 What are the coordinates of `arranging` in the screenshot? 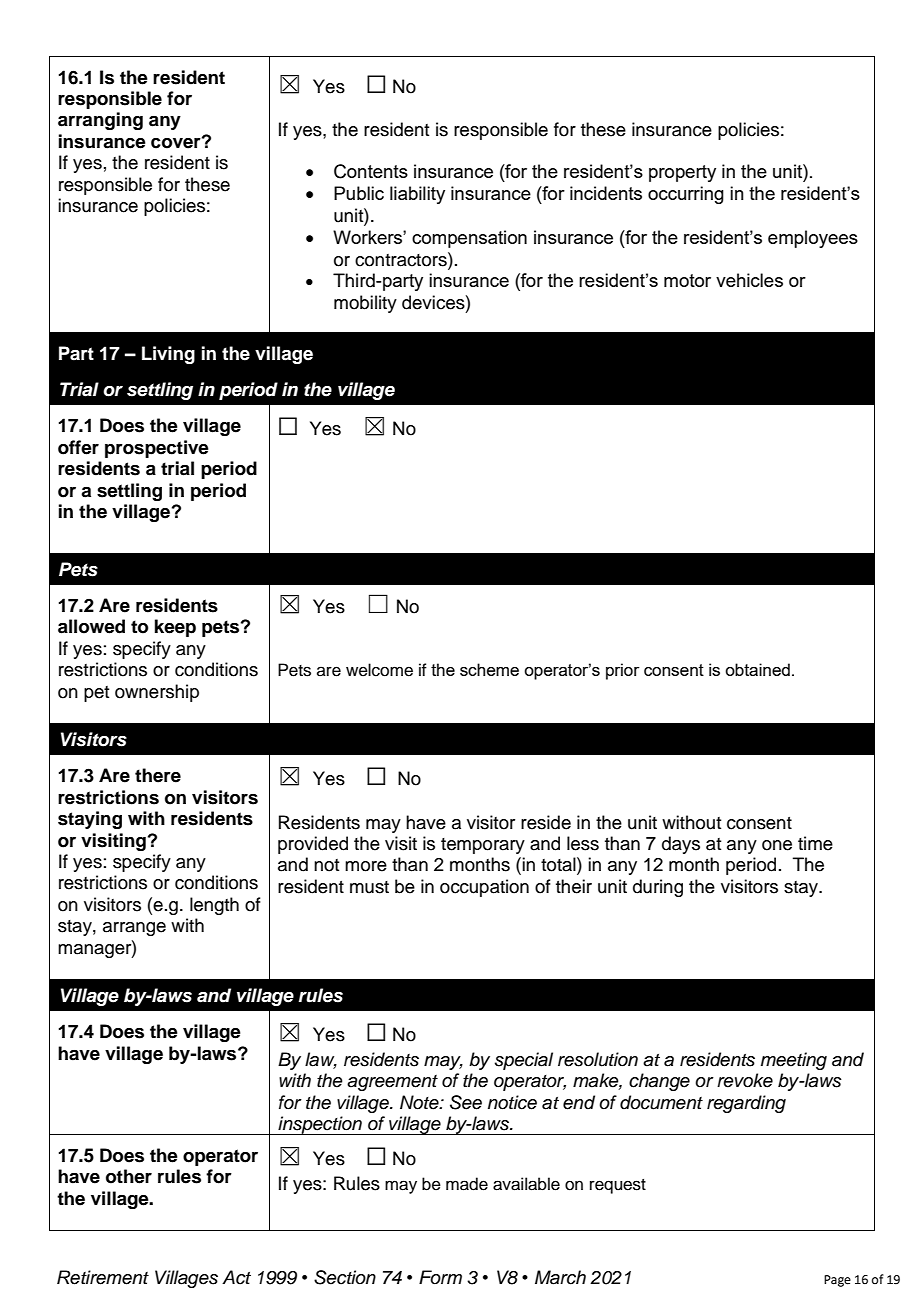 It's located at (100, 121).
